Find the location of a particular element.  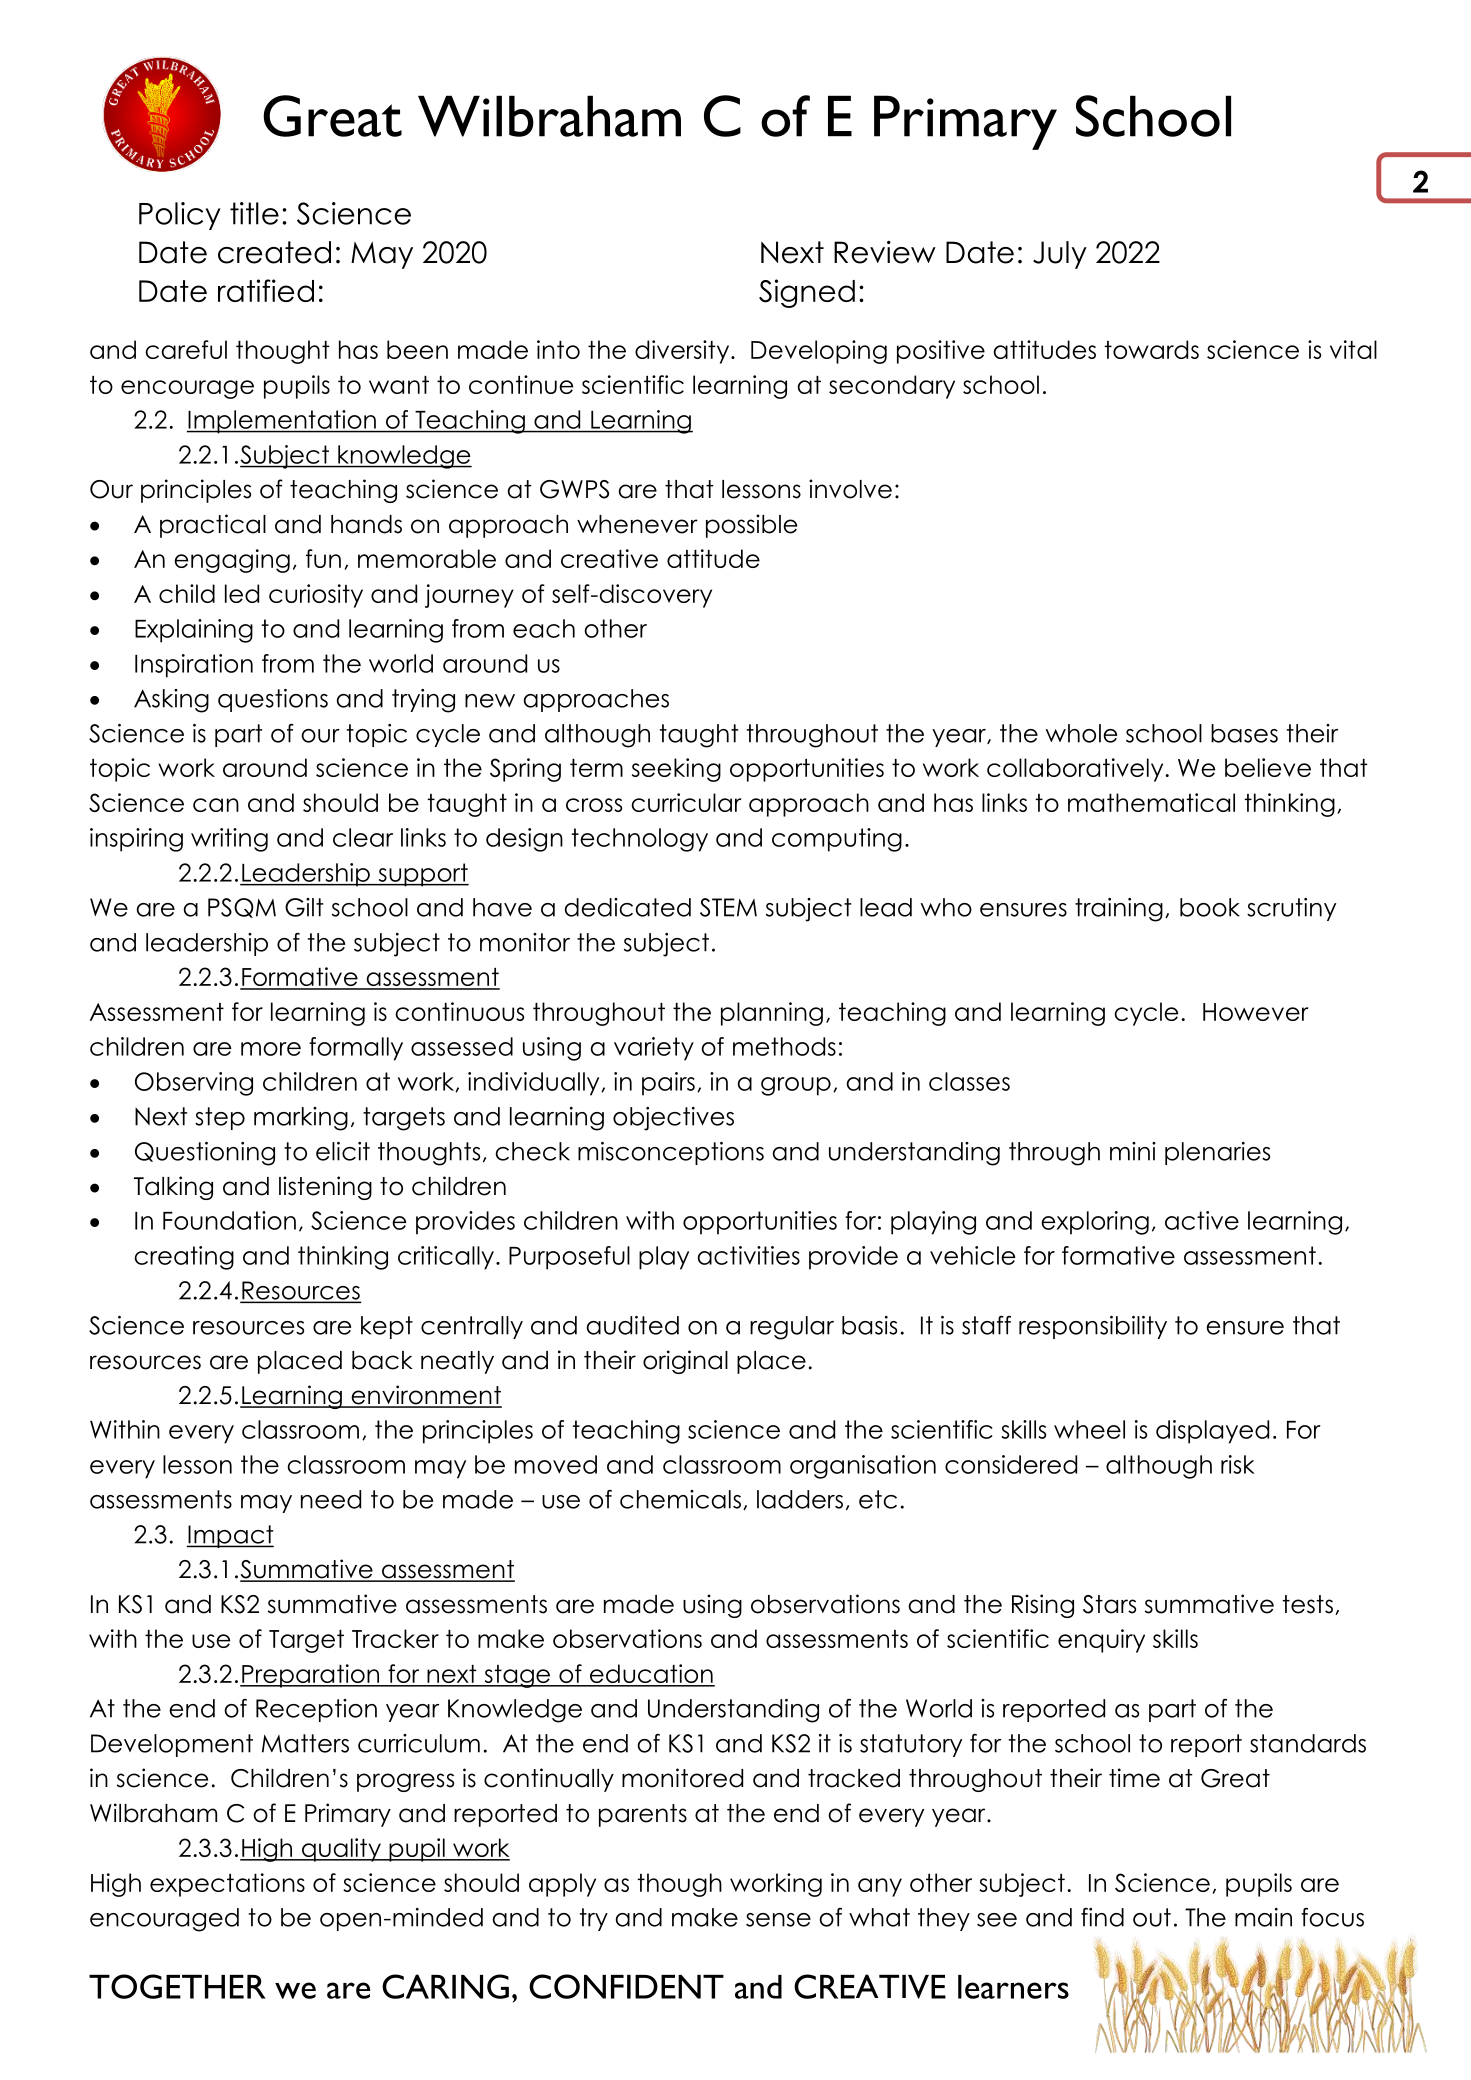

sense is located at coordinates (778, 1920).
